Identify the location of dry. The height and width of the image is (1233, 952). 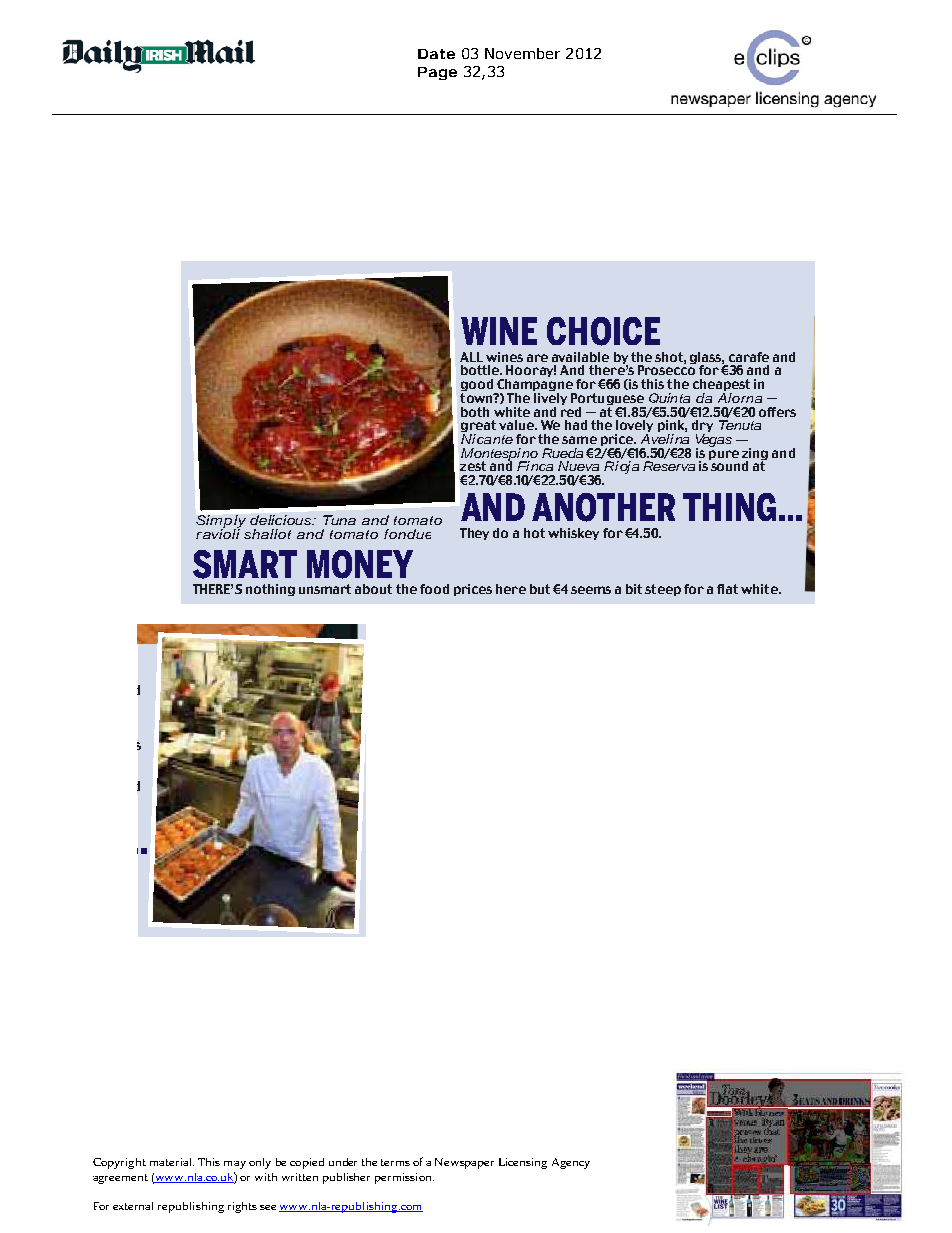
(702, 427).
